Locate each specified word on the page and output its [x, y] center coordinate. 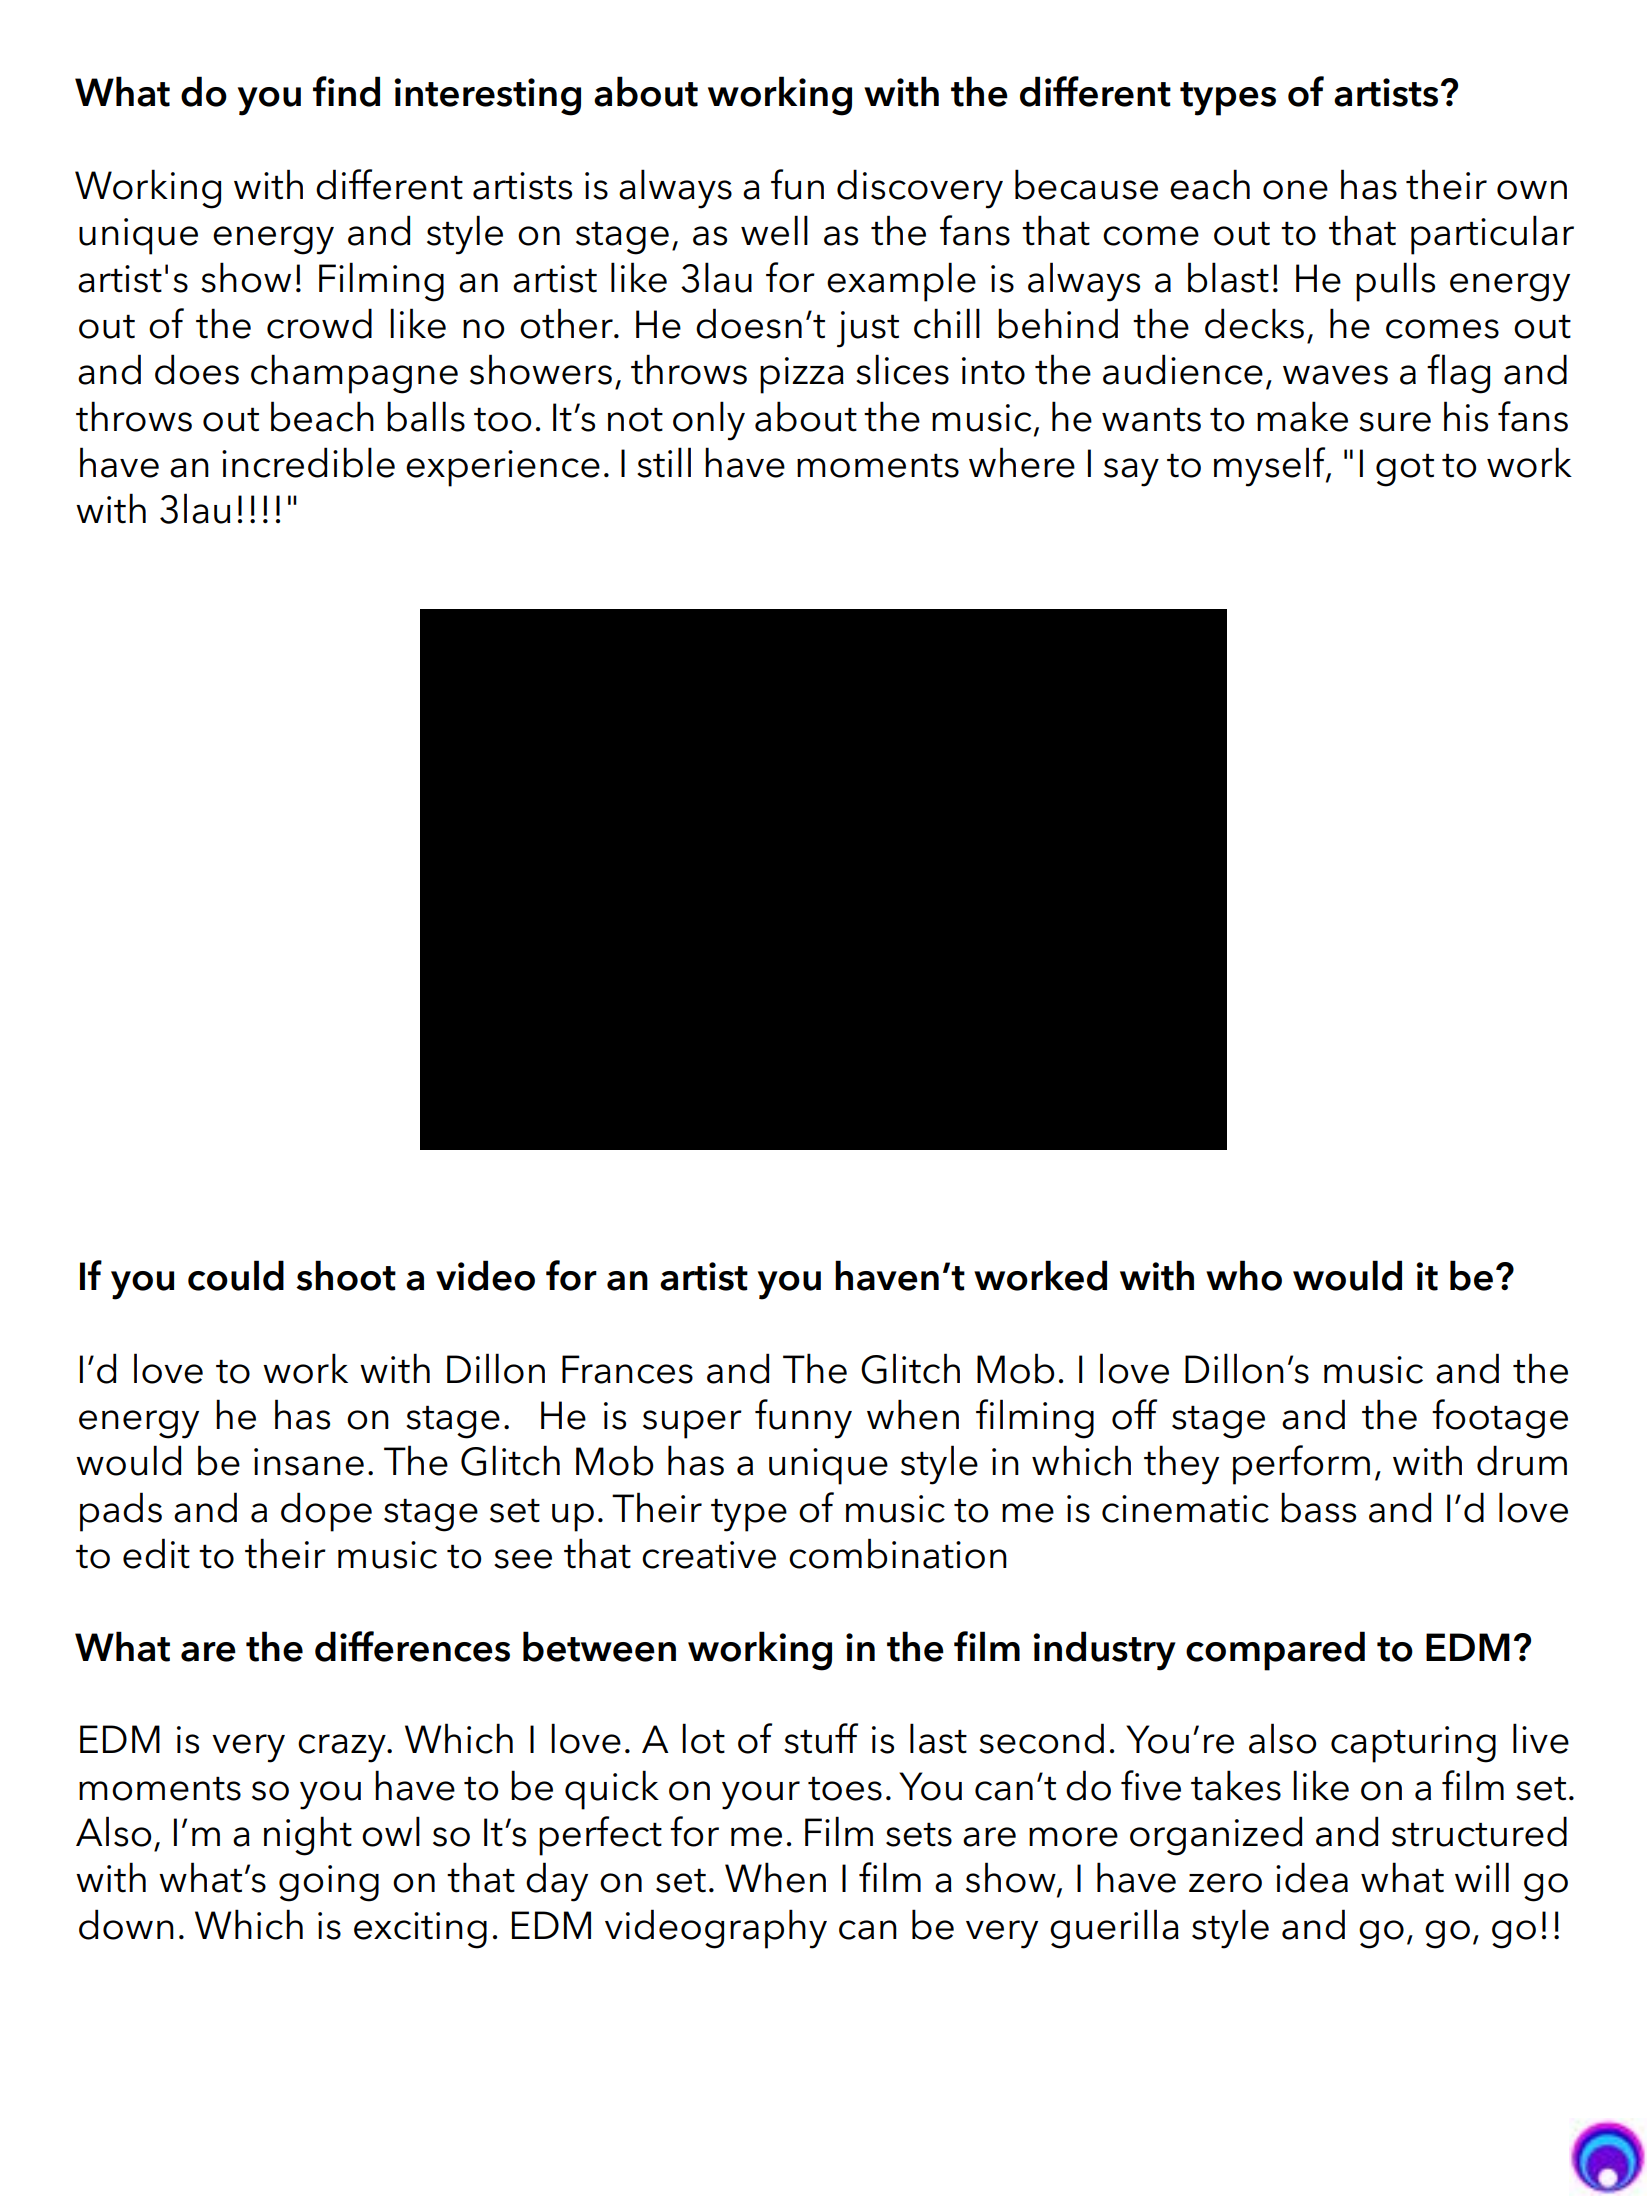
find [346, 91]
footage [1500, 1419]
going [329, 1883]
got [1405, 470]
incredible [308, 462]
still [664, 462]
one [1295, 190]
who [1244, 1275]
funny [803, 1419]
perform [1301, 1465]
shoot [346, 1275]
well [774, 230]
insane [309, 1462]
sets [919, 1834]
